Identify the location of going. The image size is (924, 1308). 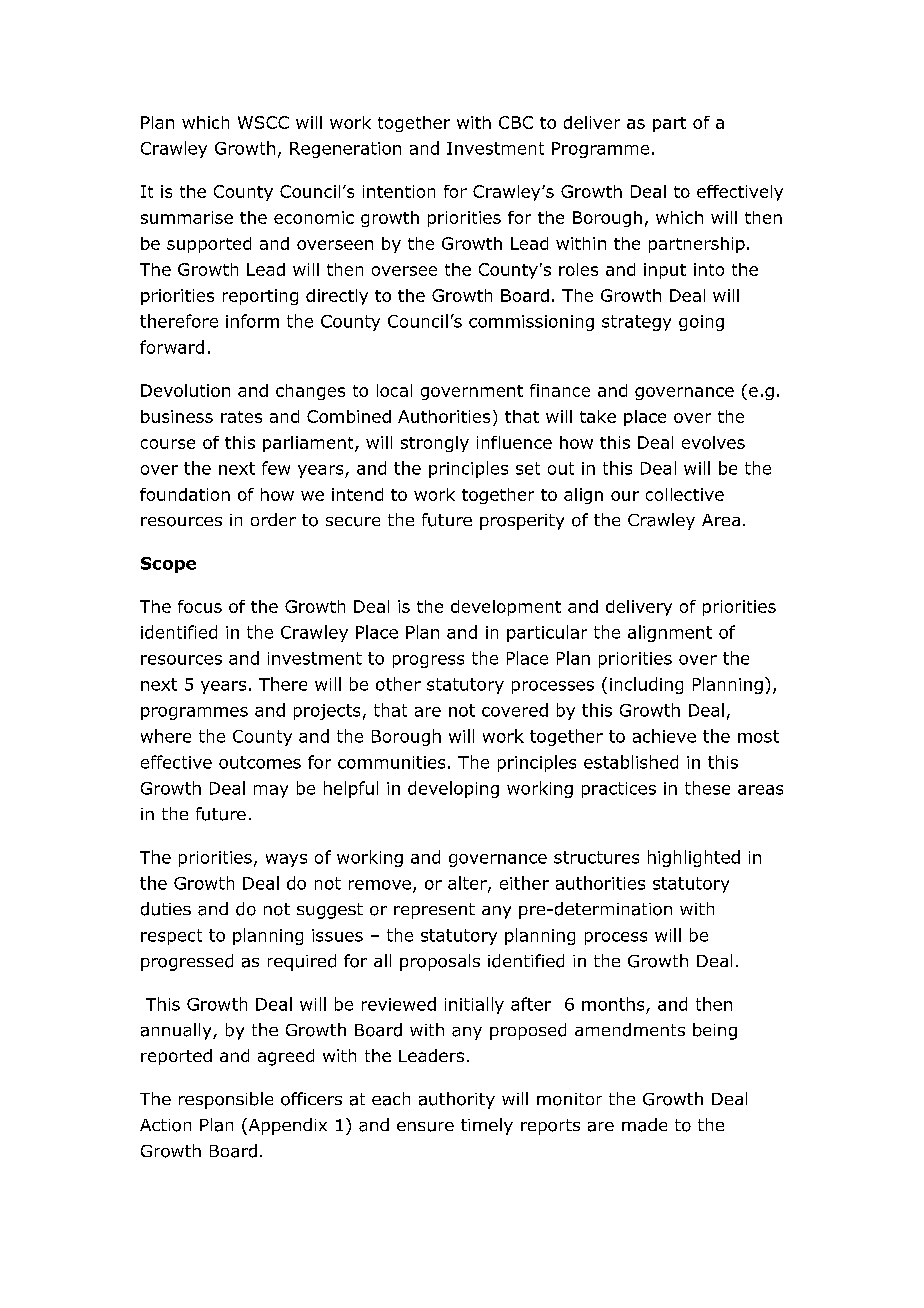
(701, 323).
